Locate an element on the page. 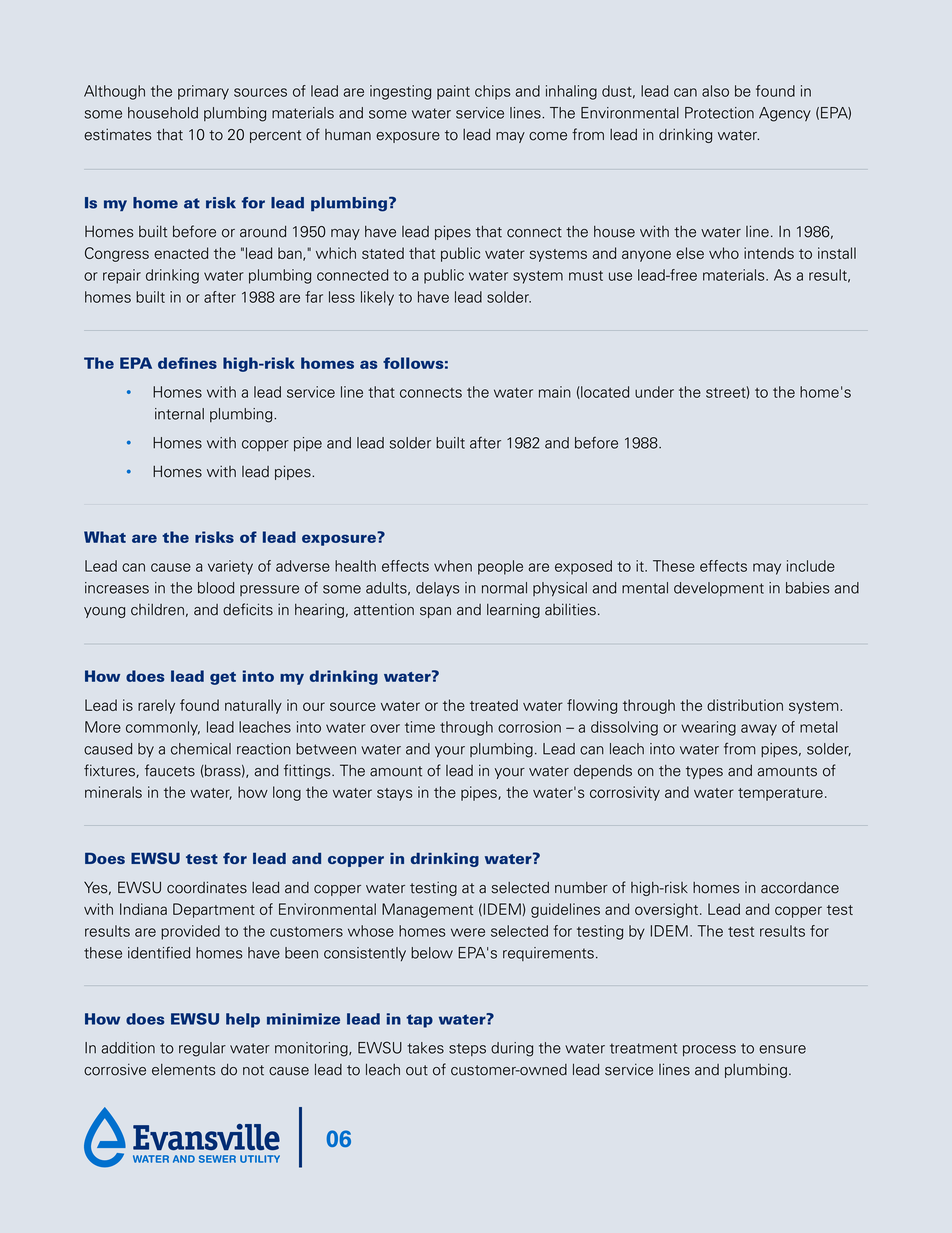  when is located at coordinates (453, 566).
